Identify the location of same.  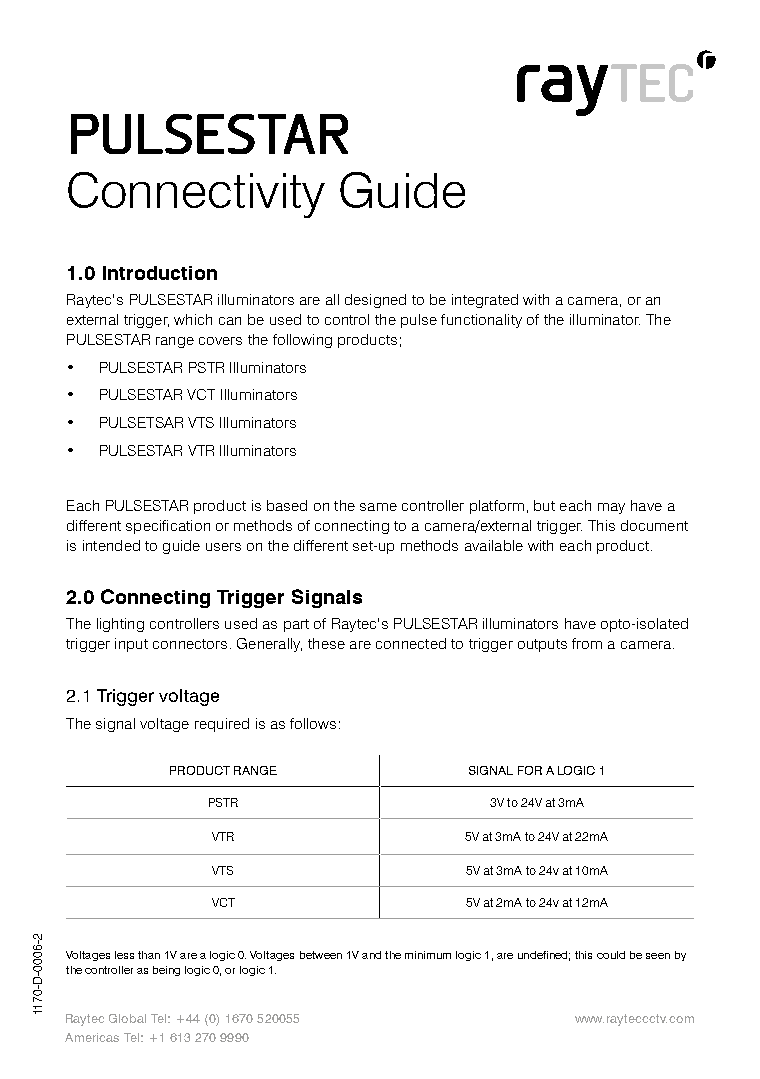
(378, 507).
